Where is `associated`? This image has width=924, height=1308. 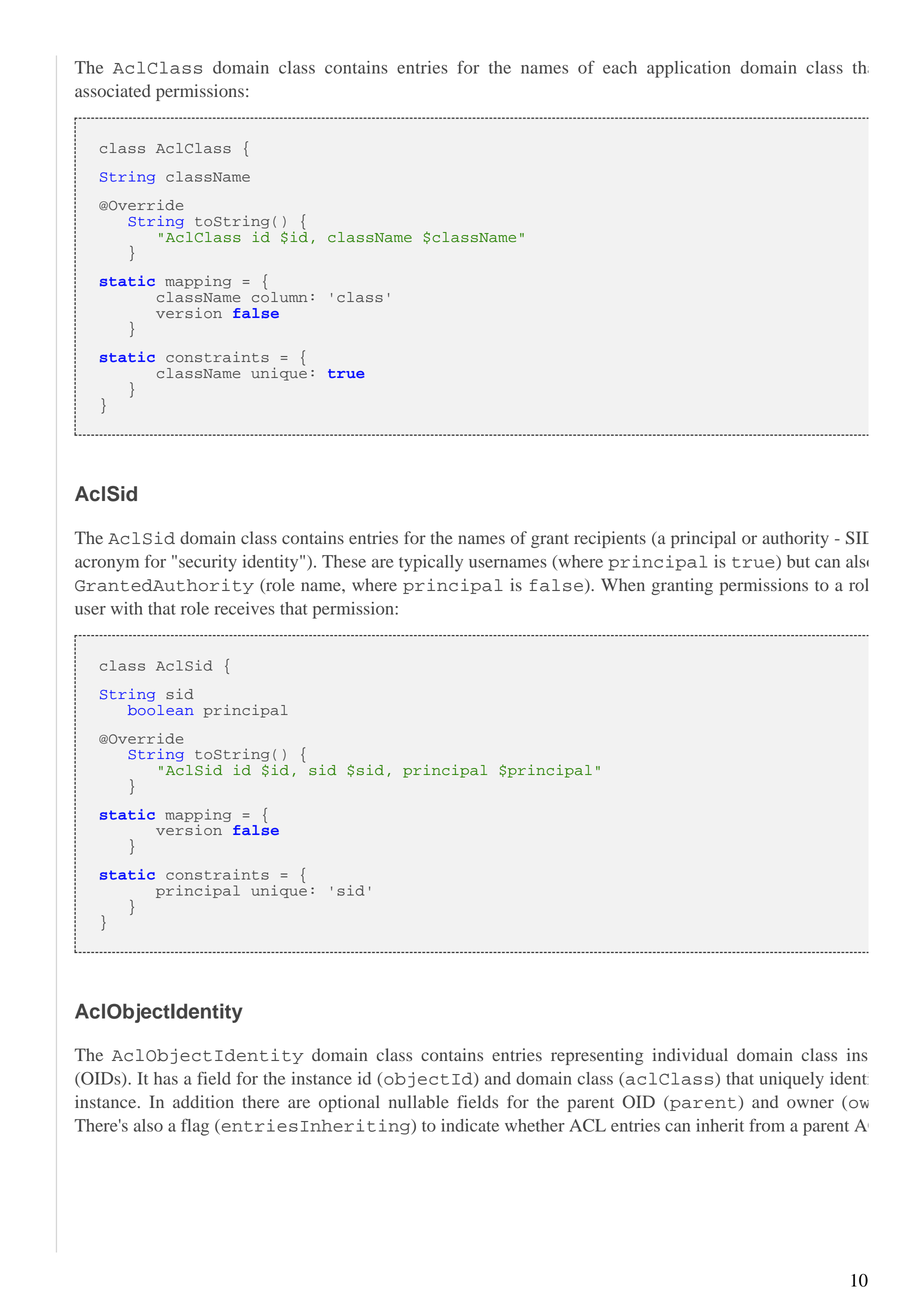
associated is located at coordinates (113, 91).
